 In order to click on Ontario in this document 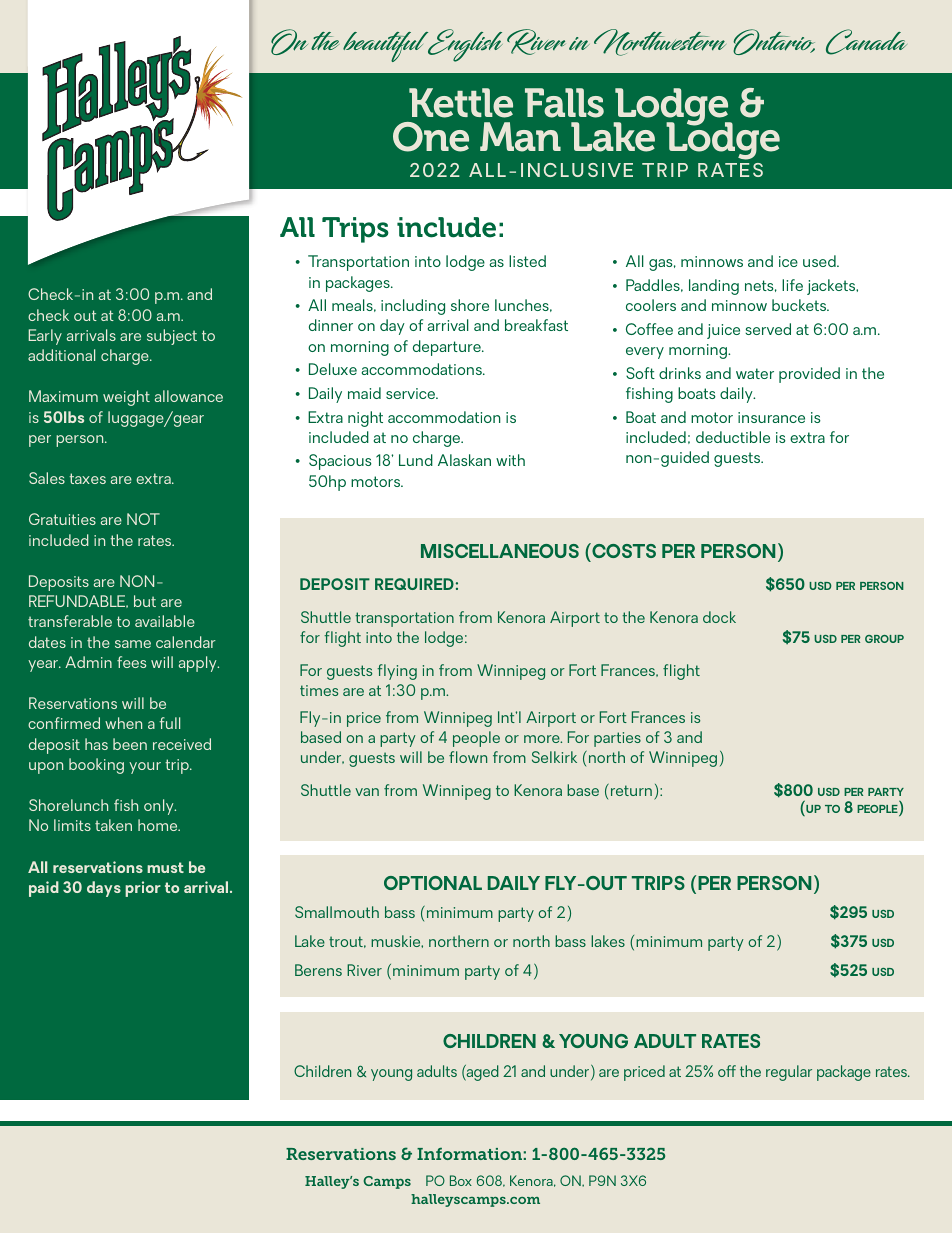, I will do `click(774, 42)`.
